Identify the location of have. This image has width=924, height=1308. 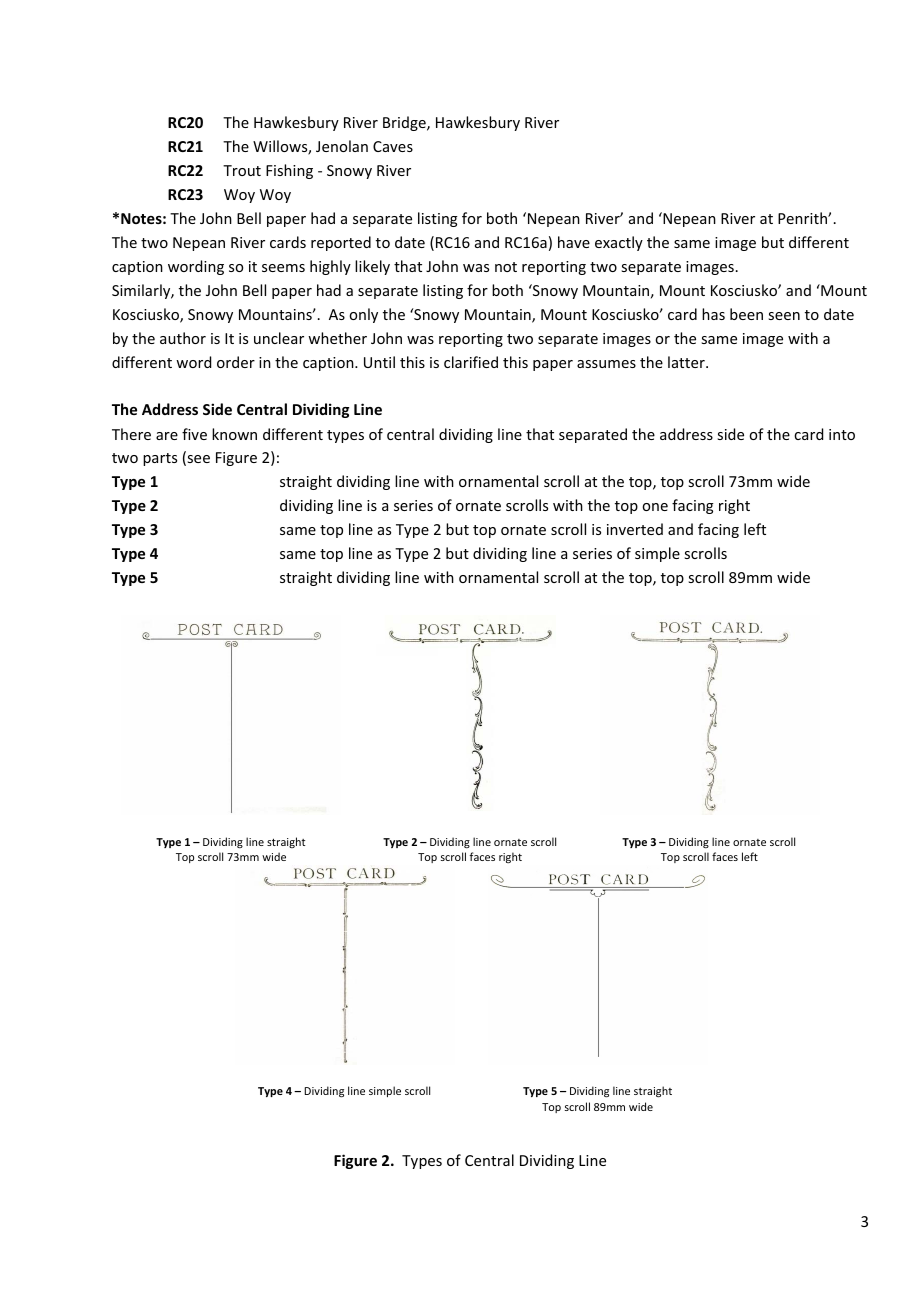
(574, 242).
